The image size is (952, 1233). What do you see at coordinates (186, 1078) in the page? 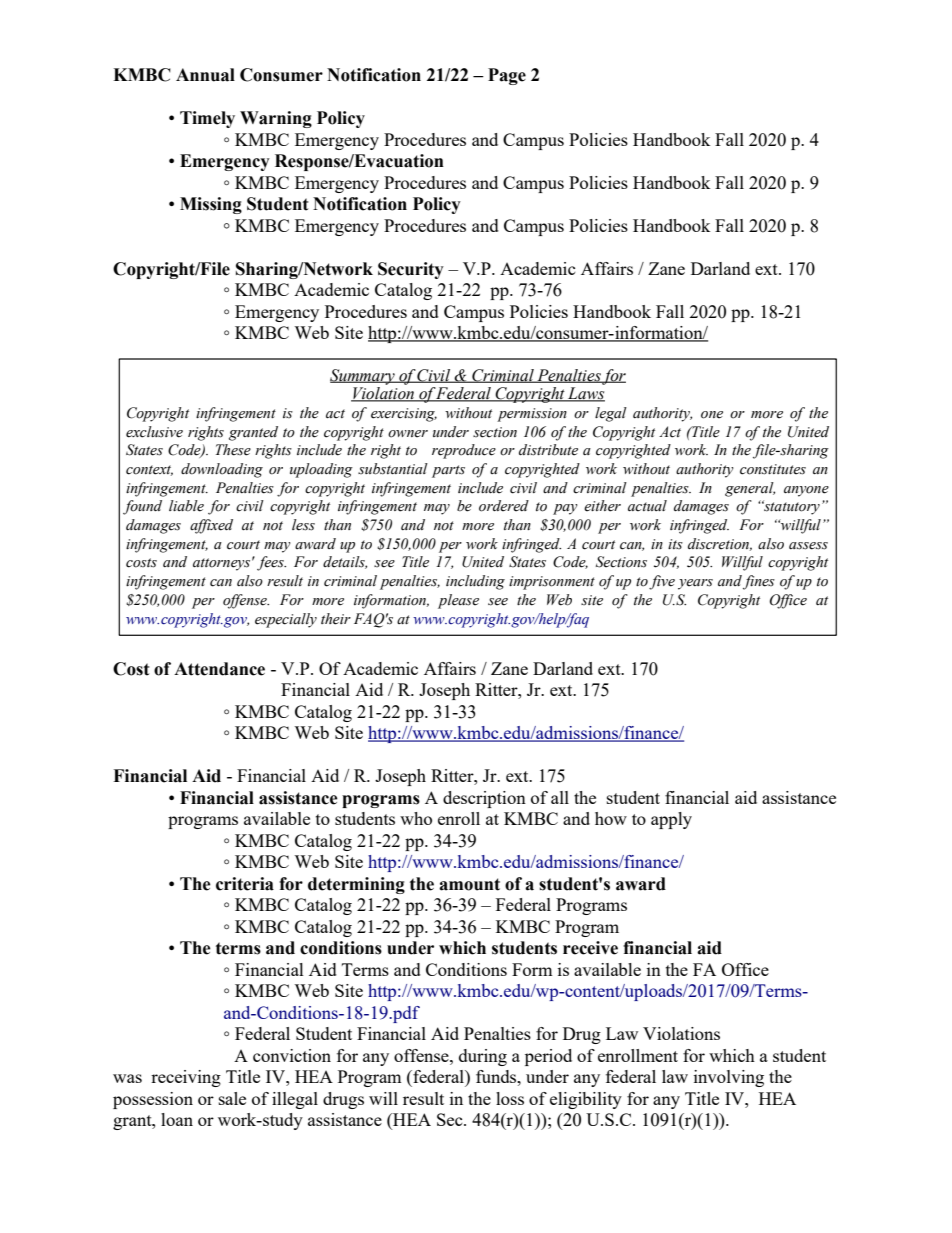
I see `receiving` at bounding box center [186, 1078].
